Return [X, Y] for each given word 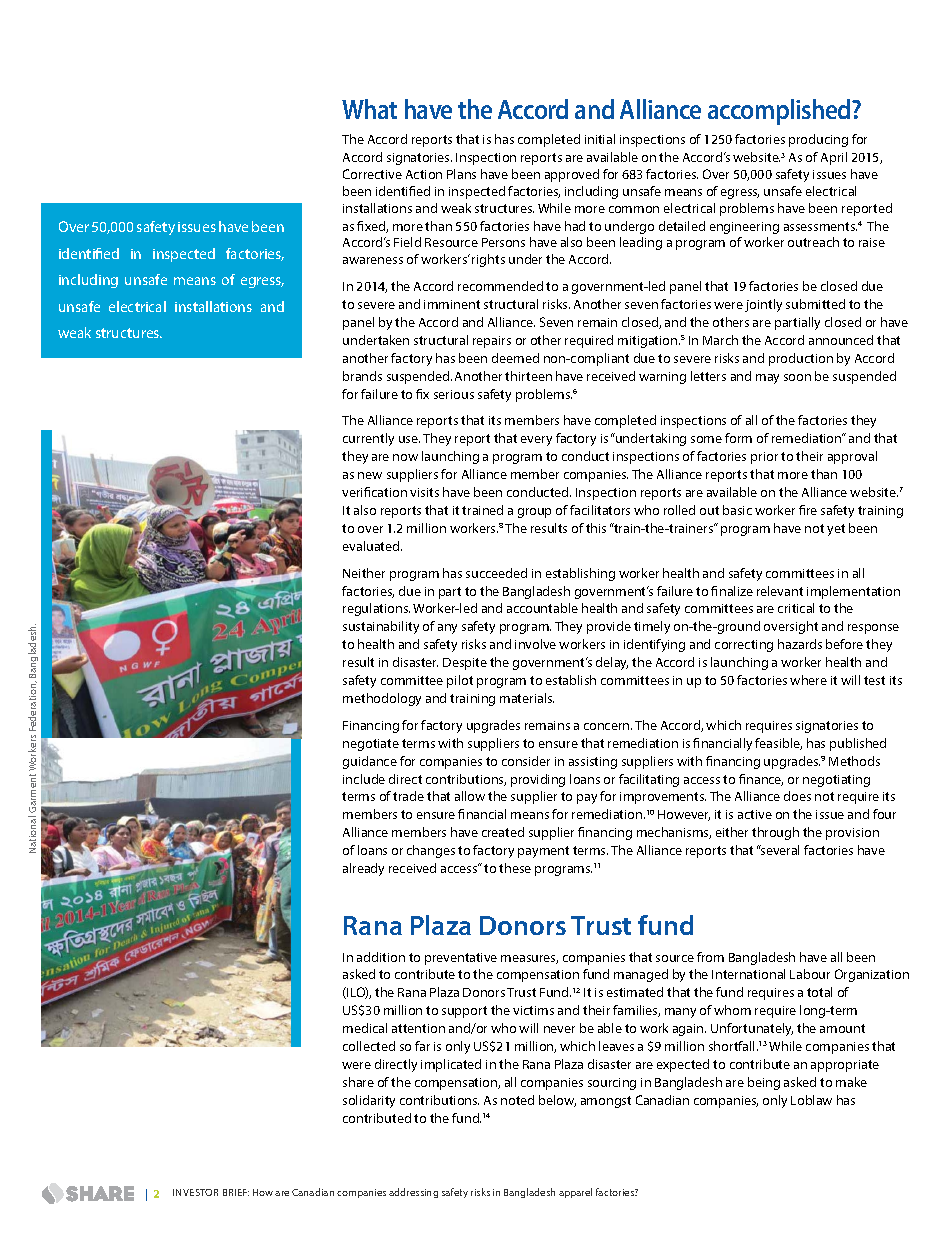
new [370, 475]
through [775, 833]
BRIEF [236, 1192]
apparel [575, 1193]
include [364, 779]
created [503, 832]
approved [572, 175]
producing [818, 140]
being [764, 1083]
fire [808, 510]
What [369, 109]
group [534, 513]
